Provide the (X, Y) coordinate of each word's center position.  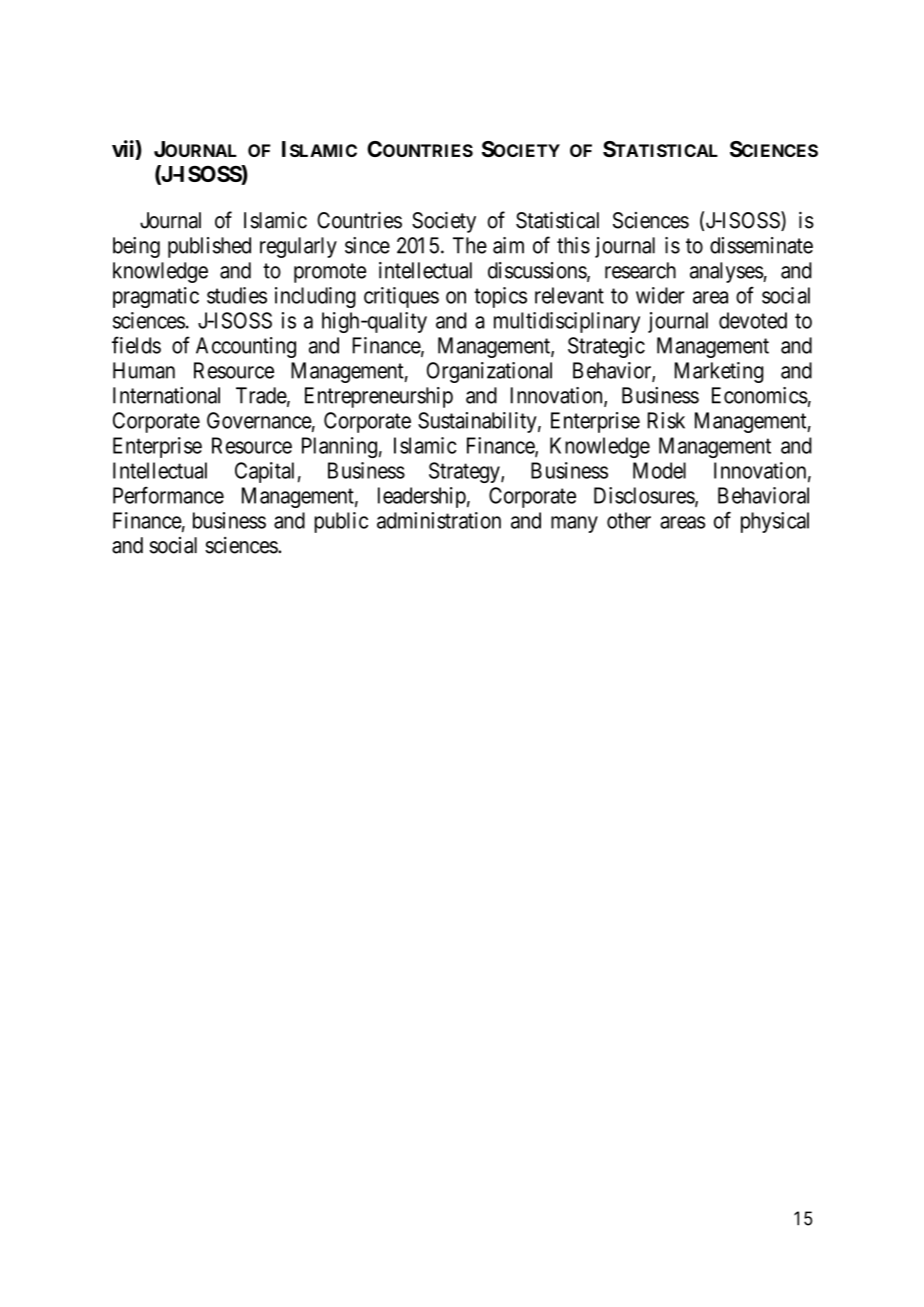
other (629, 520)
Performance (168, 495)
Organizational (489, 372)
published (209, 247)
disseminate (761, 245)
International (166, 395)
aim (508, 245)
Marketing (719, 372)
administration (439, 520)
